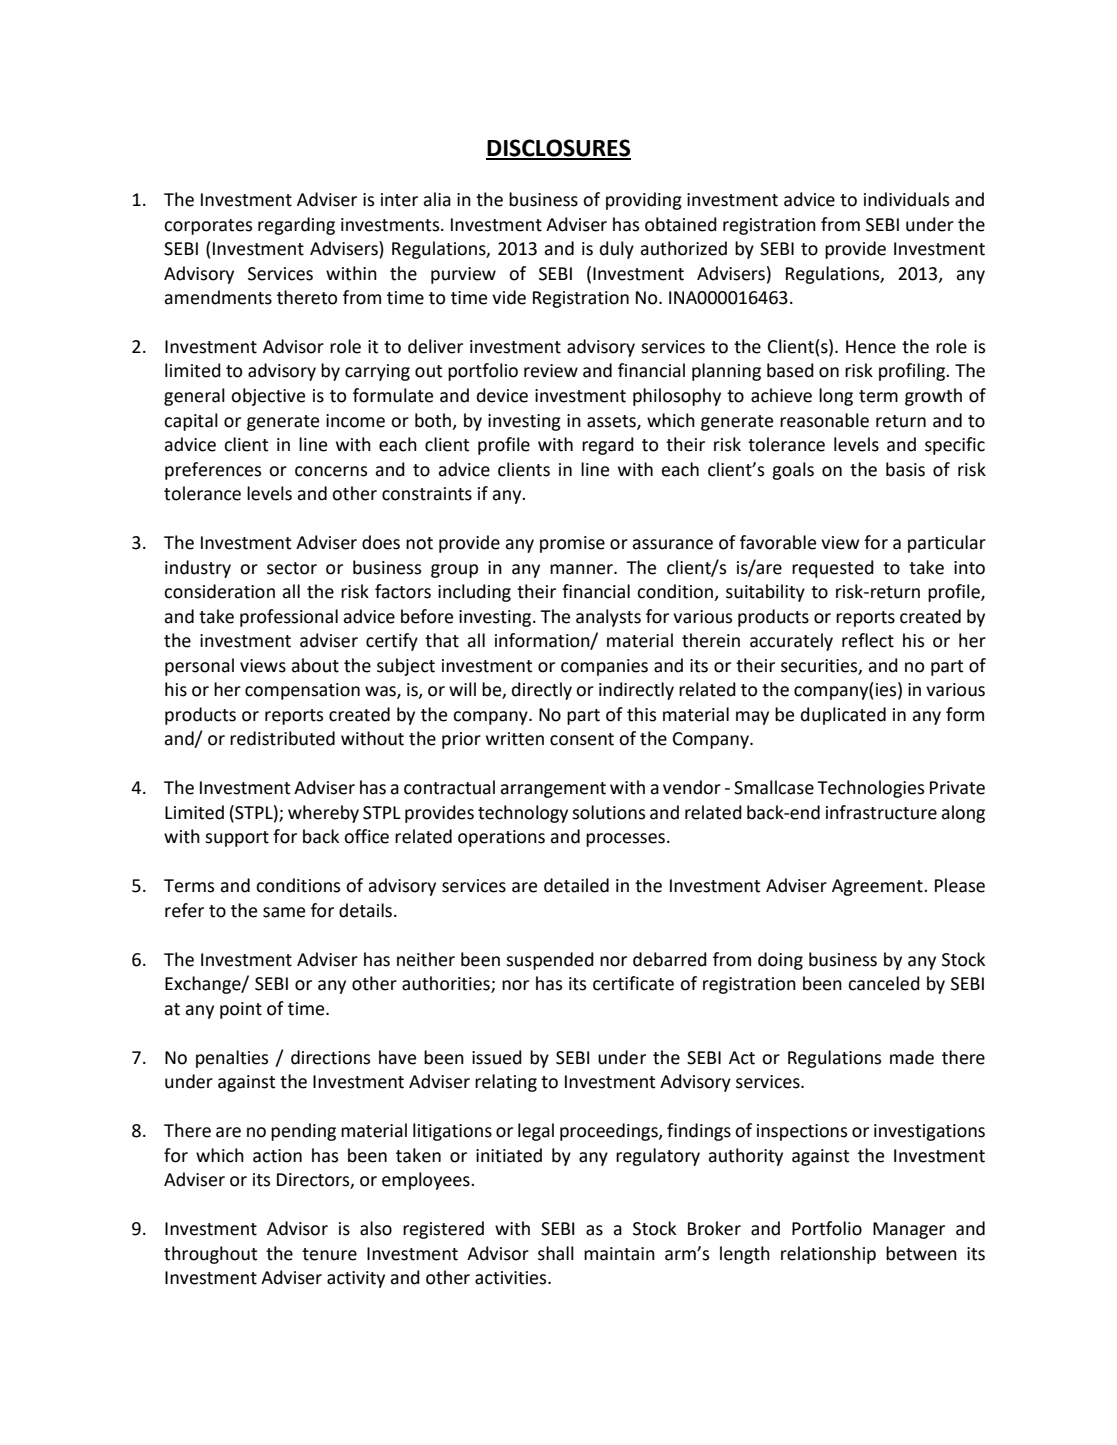 Image resolution: width=1117 pixels, height=1445 pixels. I want to click on redistributed, so click(282, 738).
